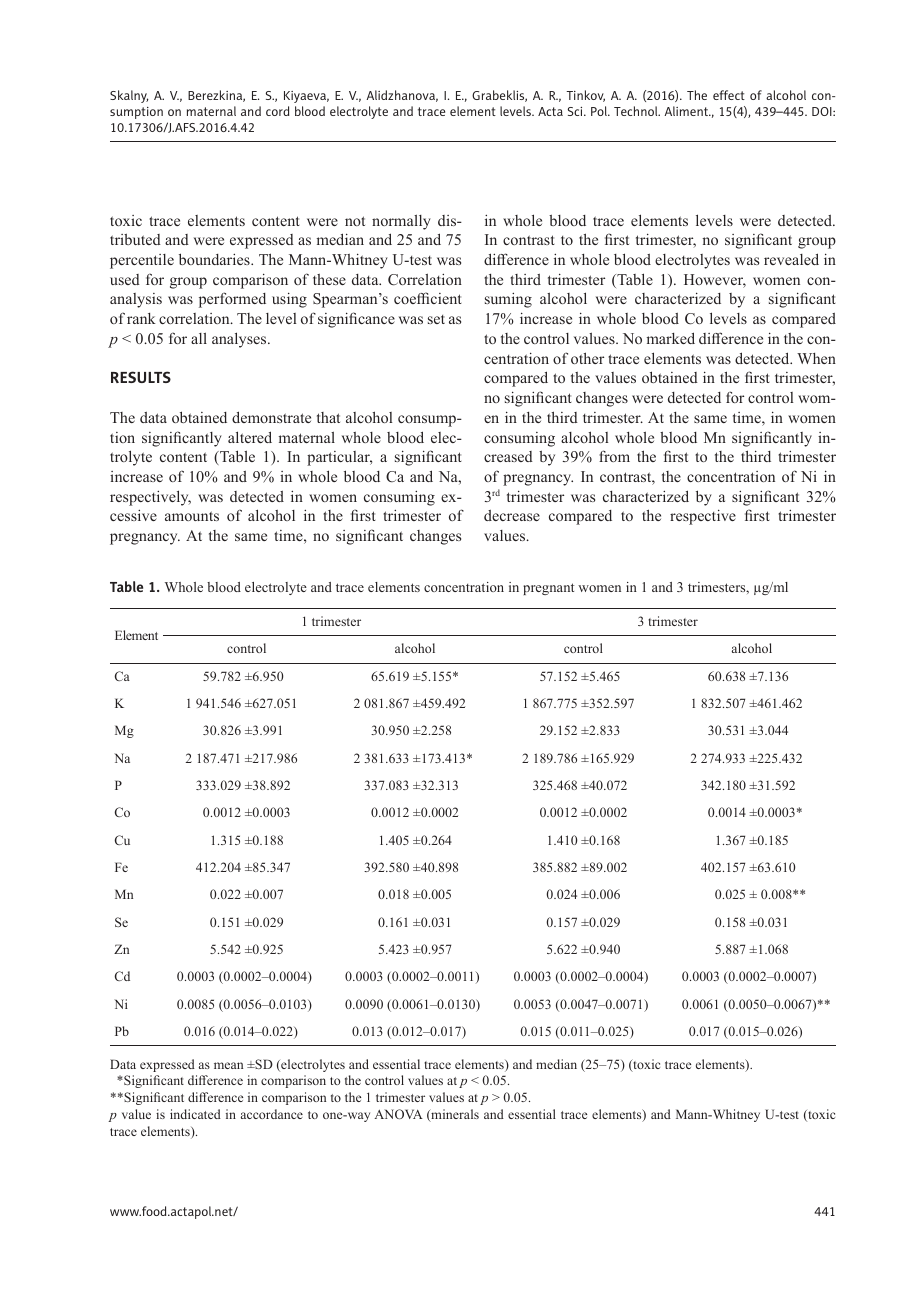  What do you see at coordinates (250, 437) in the document?
I see `altered` at bounding box center [250, 437].
